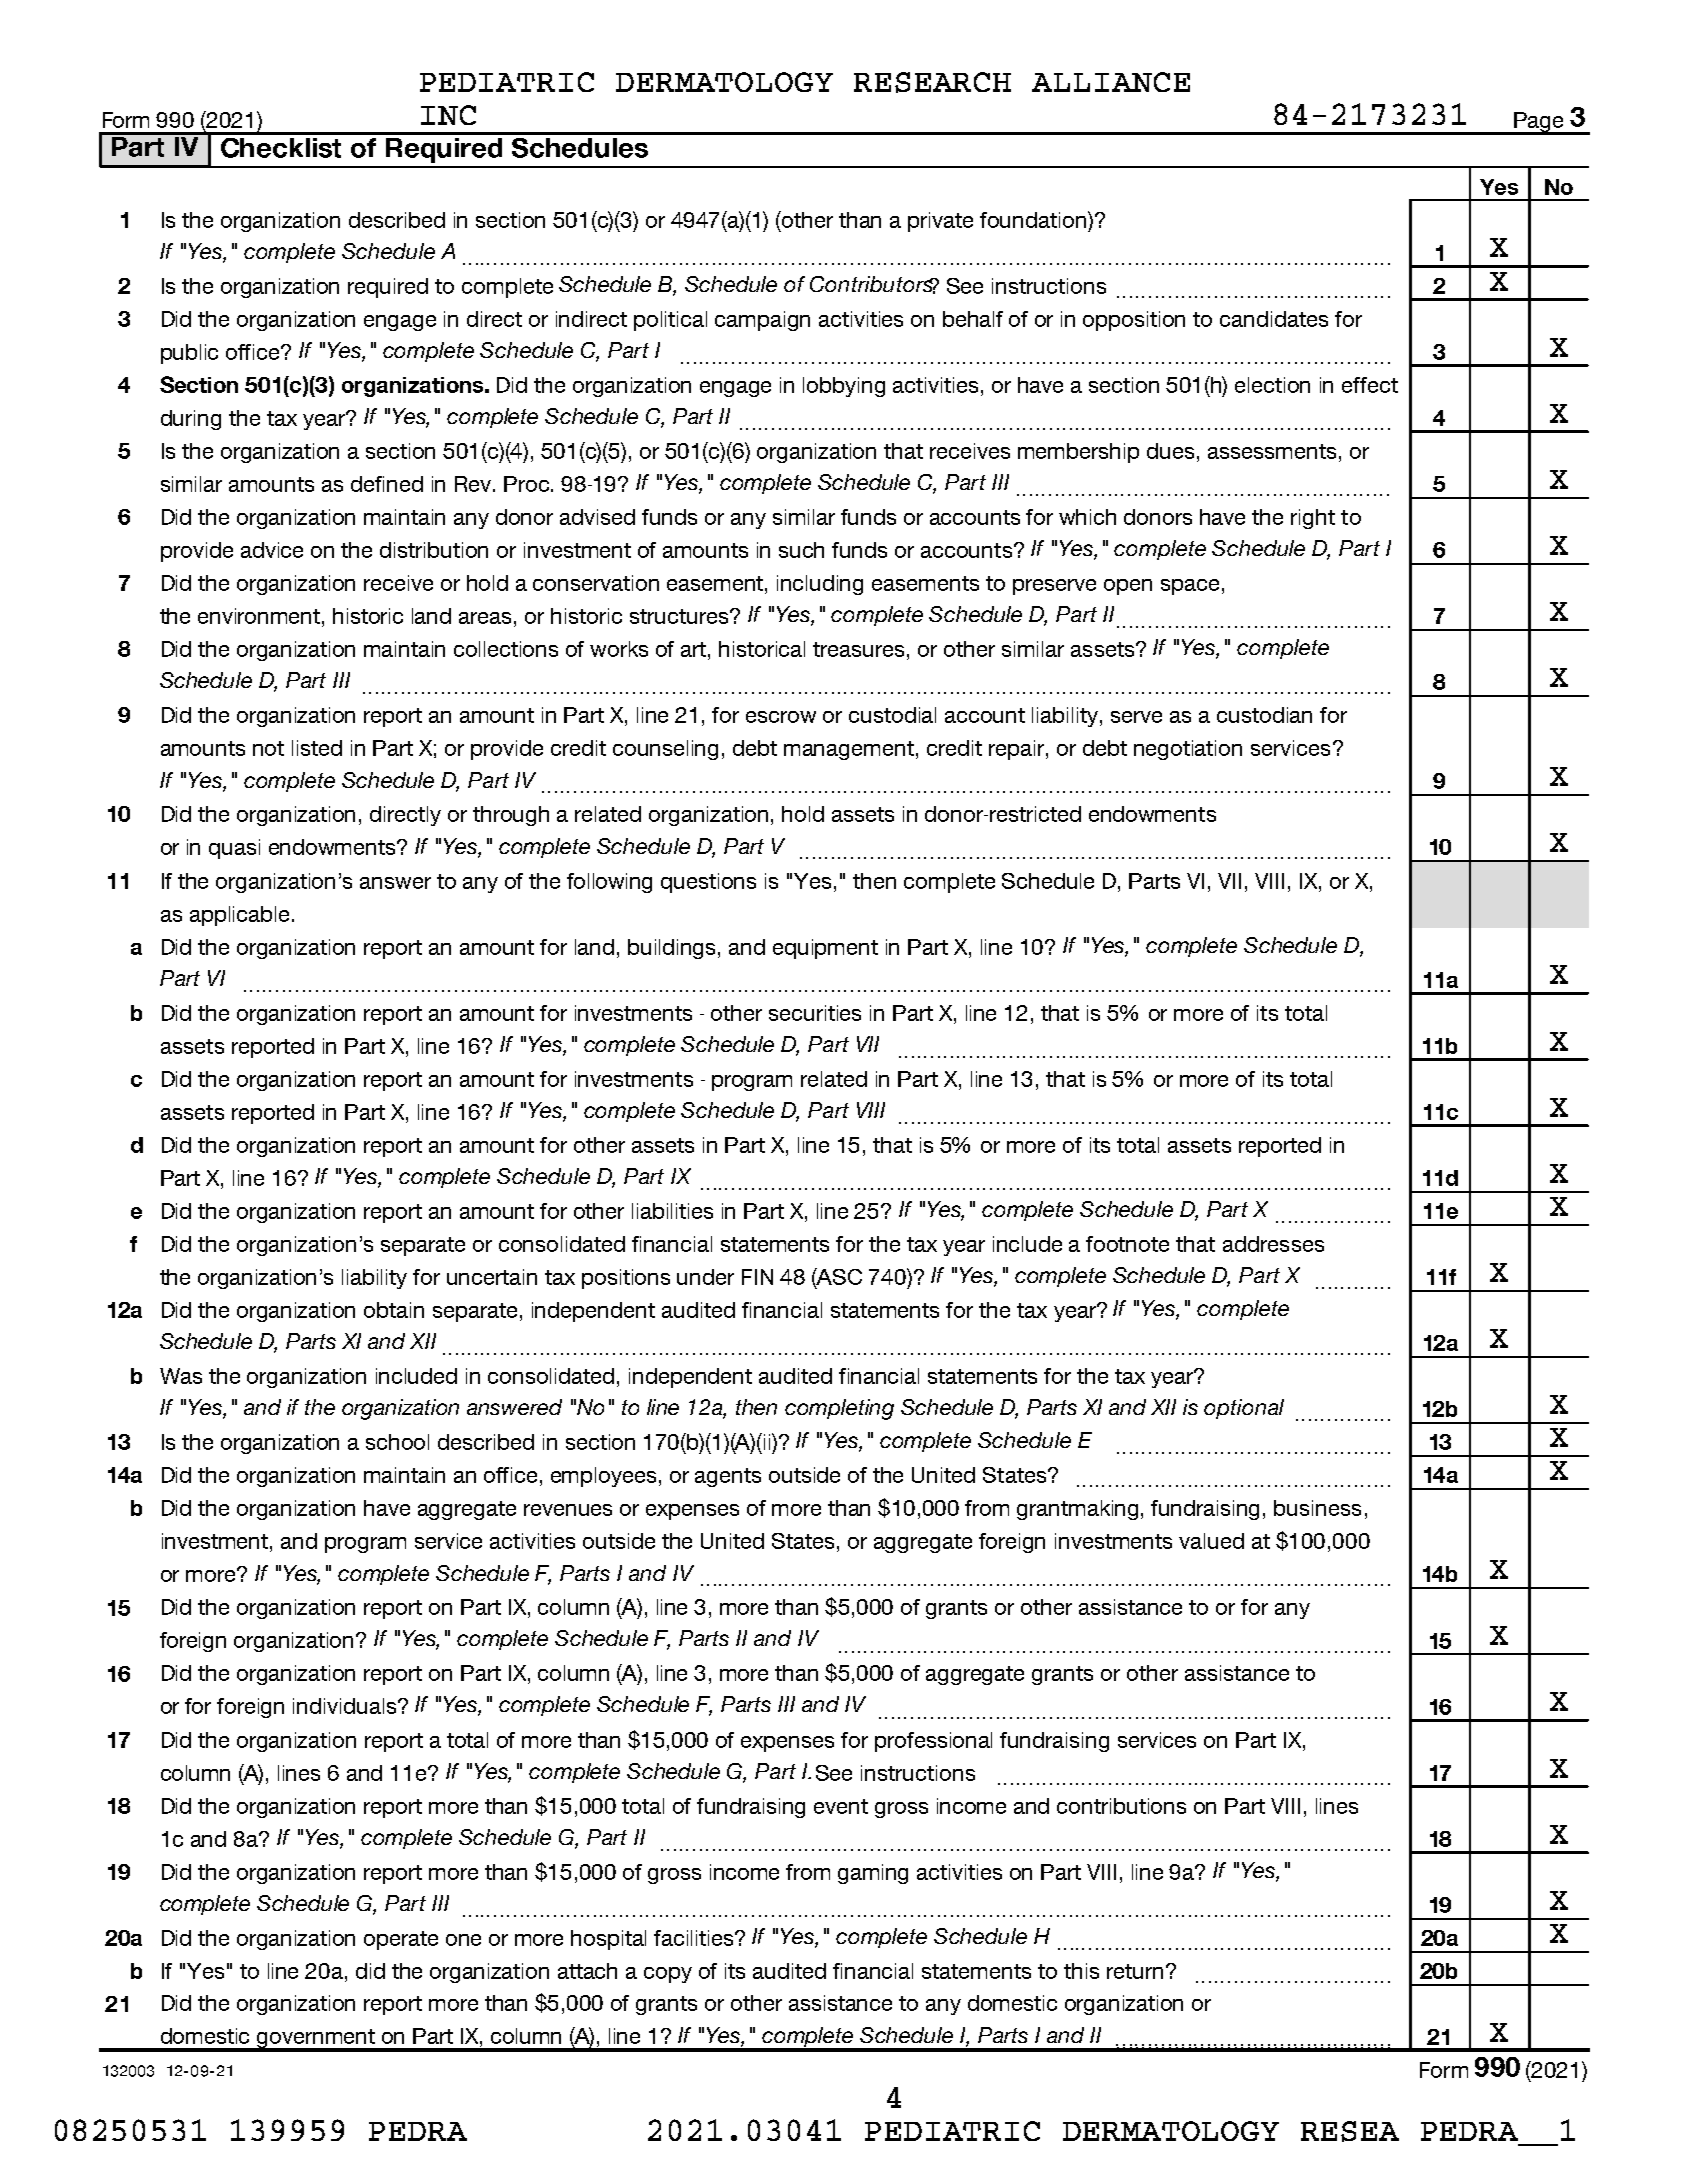 This screenshot has height=2181, width=1686. I want to click on securities, so click(815, 1013).
